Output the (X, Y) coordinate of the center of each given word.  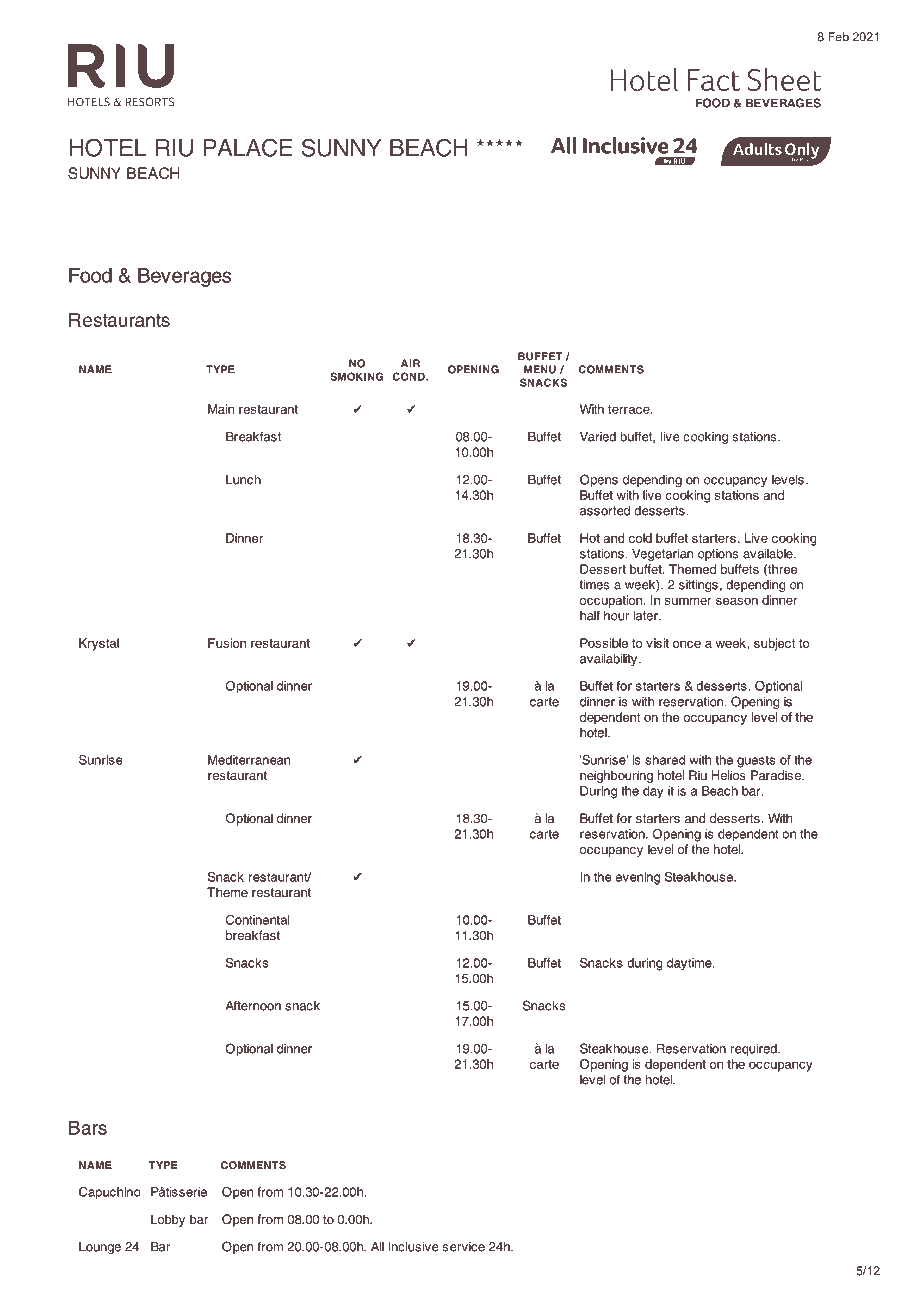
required (754, 1050)
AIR (410, 363)
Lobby (168, 1220)
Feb (838, 37)
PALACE (248, 147)
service (463, 1247)
